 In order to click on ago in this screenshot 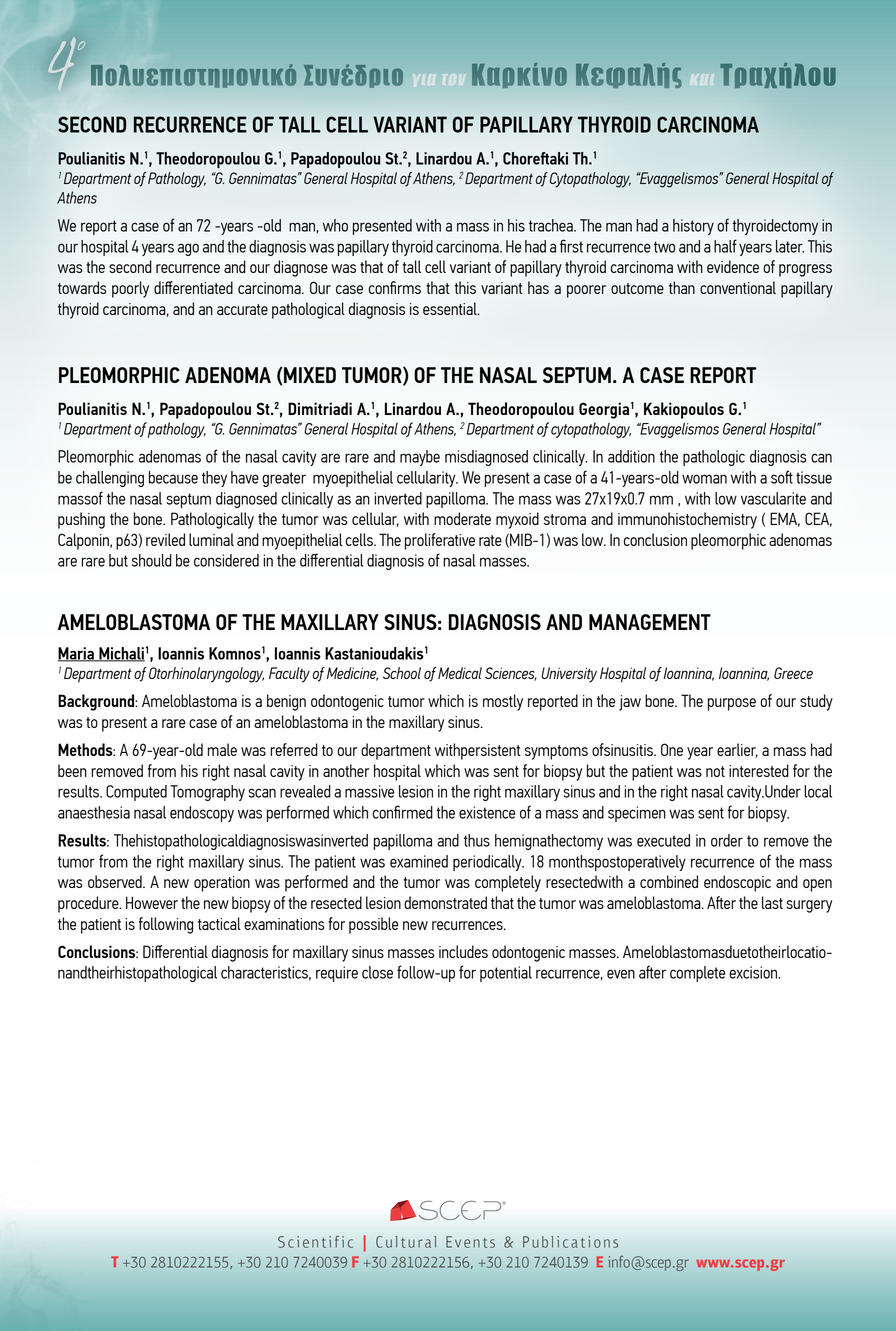, I will do `click(188, 249)`.
